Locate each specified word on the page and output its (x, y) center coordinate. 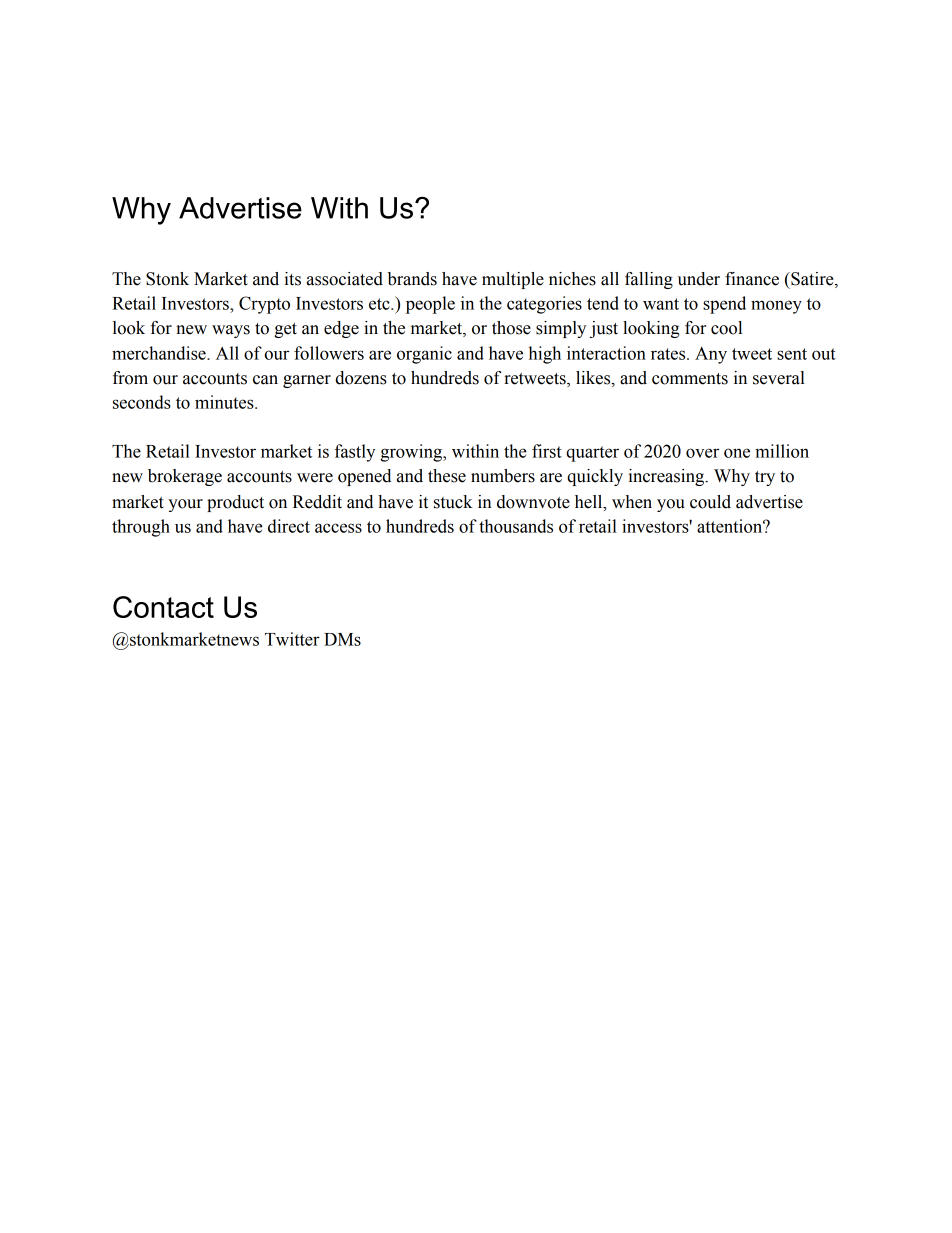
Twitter (292, 639)
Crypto (264, 305)
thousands (516, 526)
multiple (513, 280)
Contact (163, 607)
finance (752, 279)
